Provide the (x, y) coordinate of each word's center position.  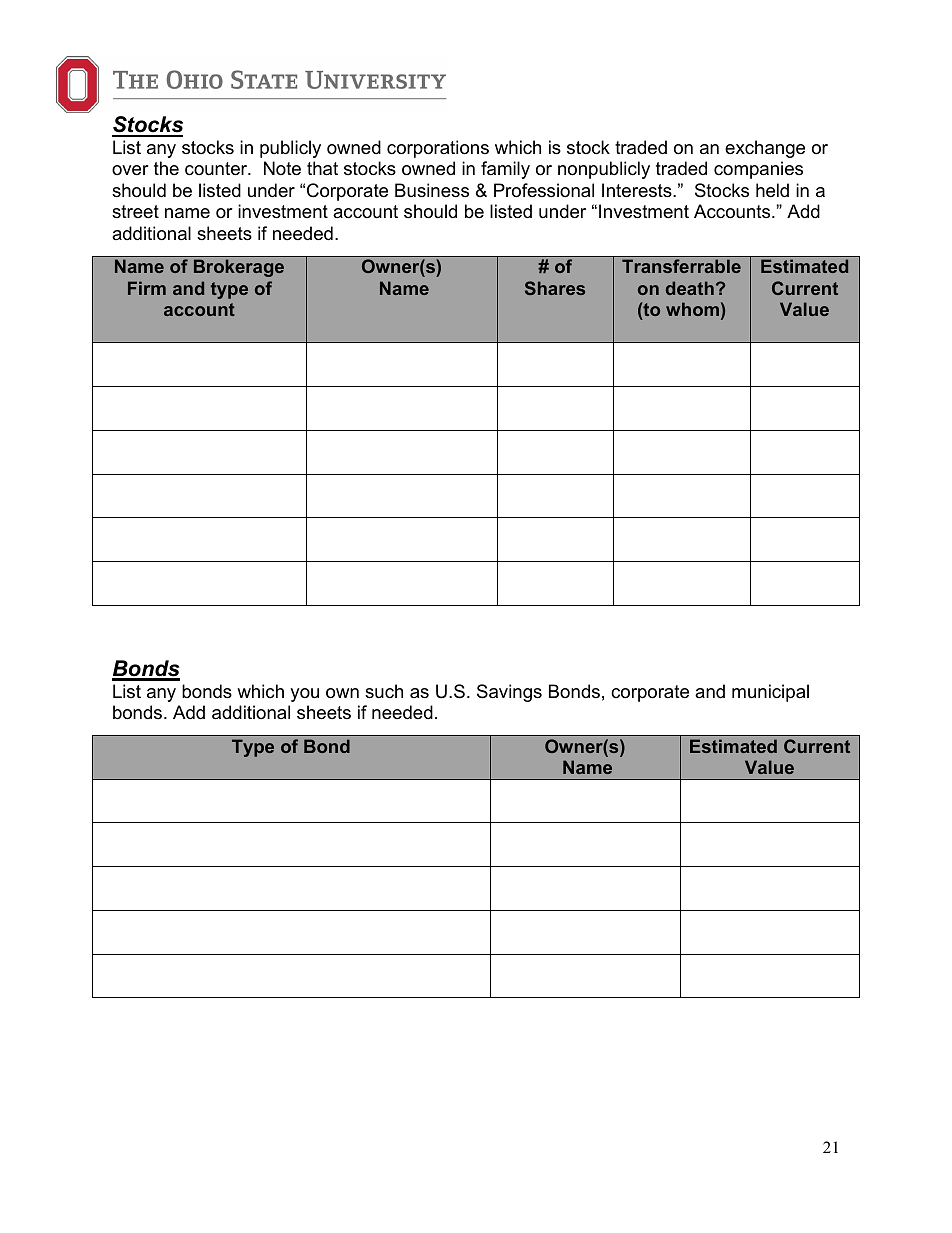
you (304, 695)
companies (758, 170)
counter (217, 169)
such (384, 691)
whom (692, 309)
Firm (147, 288)
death (690, 288)
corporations (438, 149)
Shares (555, 288)
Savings (509, 693)
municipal (770, 693)
